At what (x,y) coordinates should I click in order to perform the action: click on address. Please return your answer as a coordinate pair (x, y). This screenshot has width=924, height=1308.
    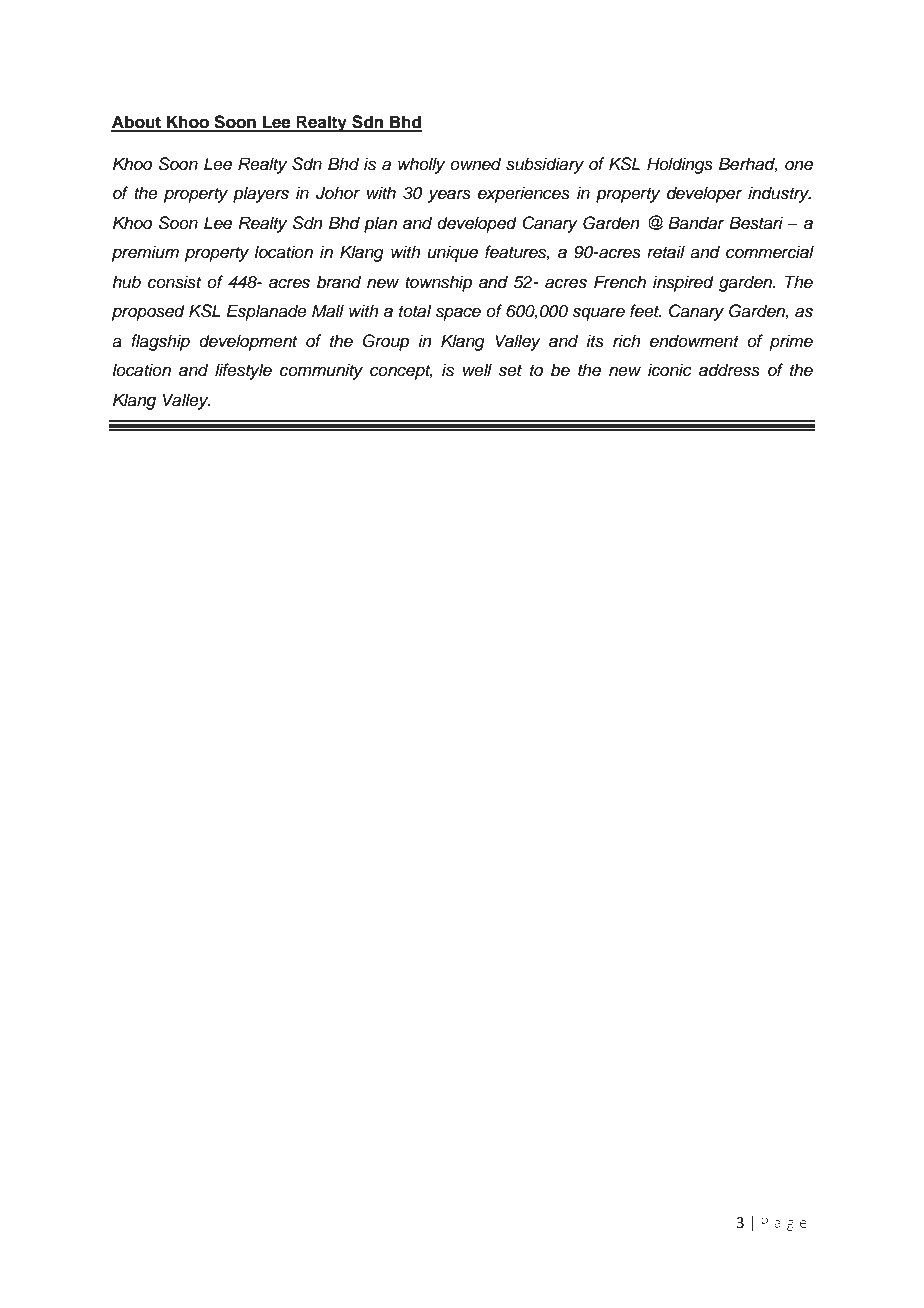
    Looking at the image, I should click on (729, 370).
